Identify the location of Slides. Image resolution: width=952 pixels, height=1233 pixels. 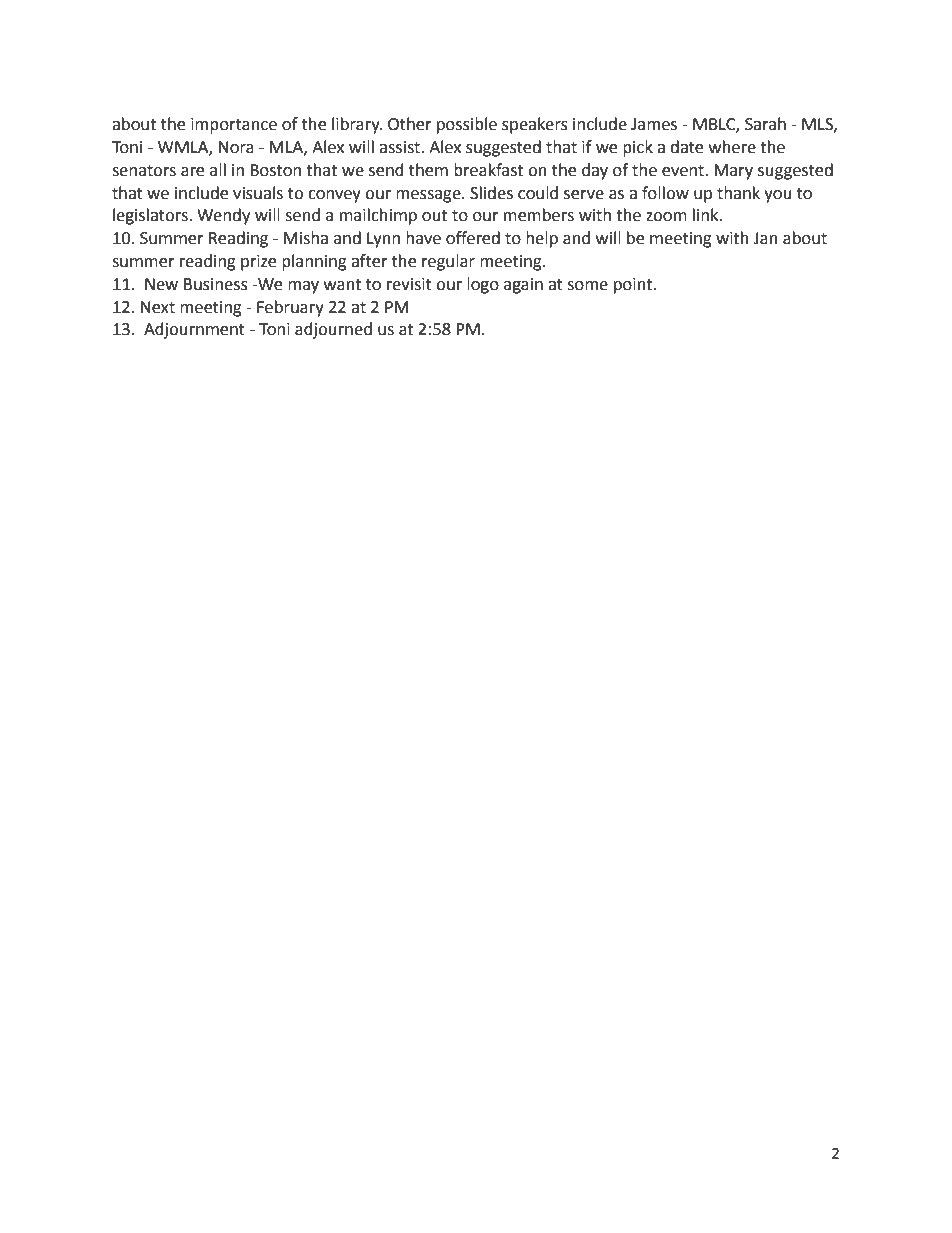
(491, 193).
